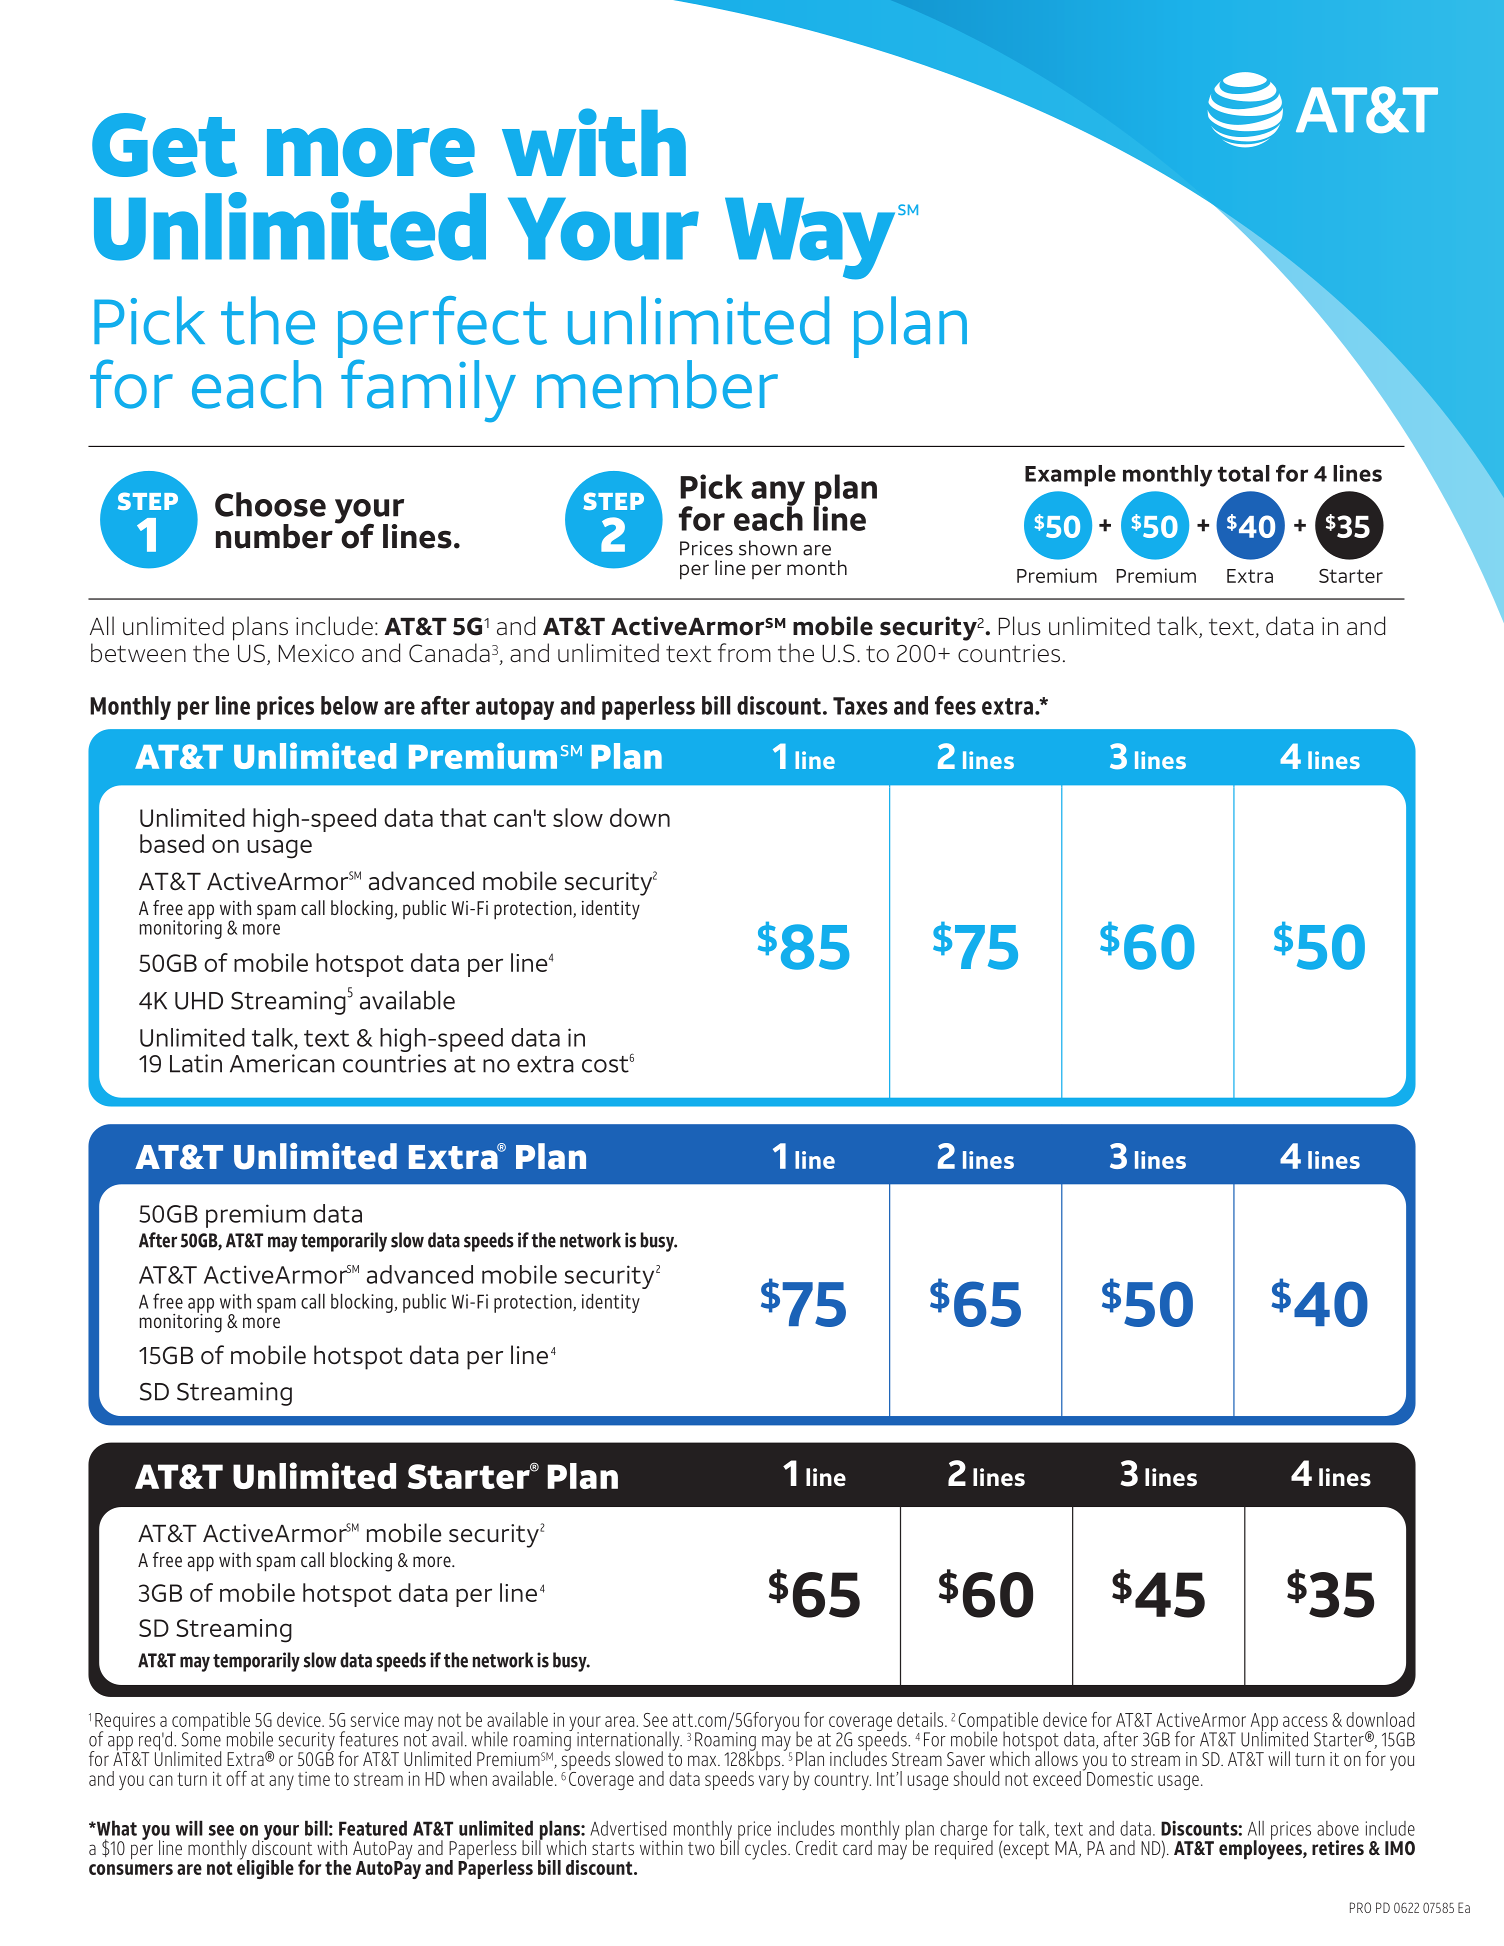 This screenshot has width=1504, height=1946. I want to click on above, so click(1338, 1828).
